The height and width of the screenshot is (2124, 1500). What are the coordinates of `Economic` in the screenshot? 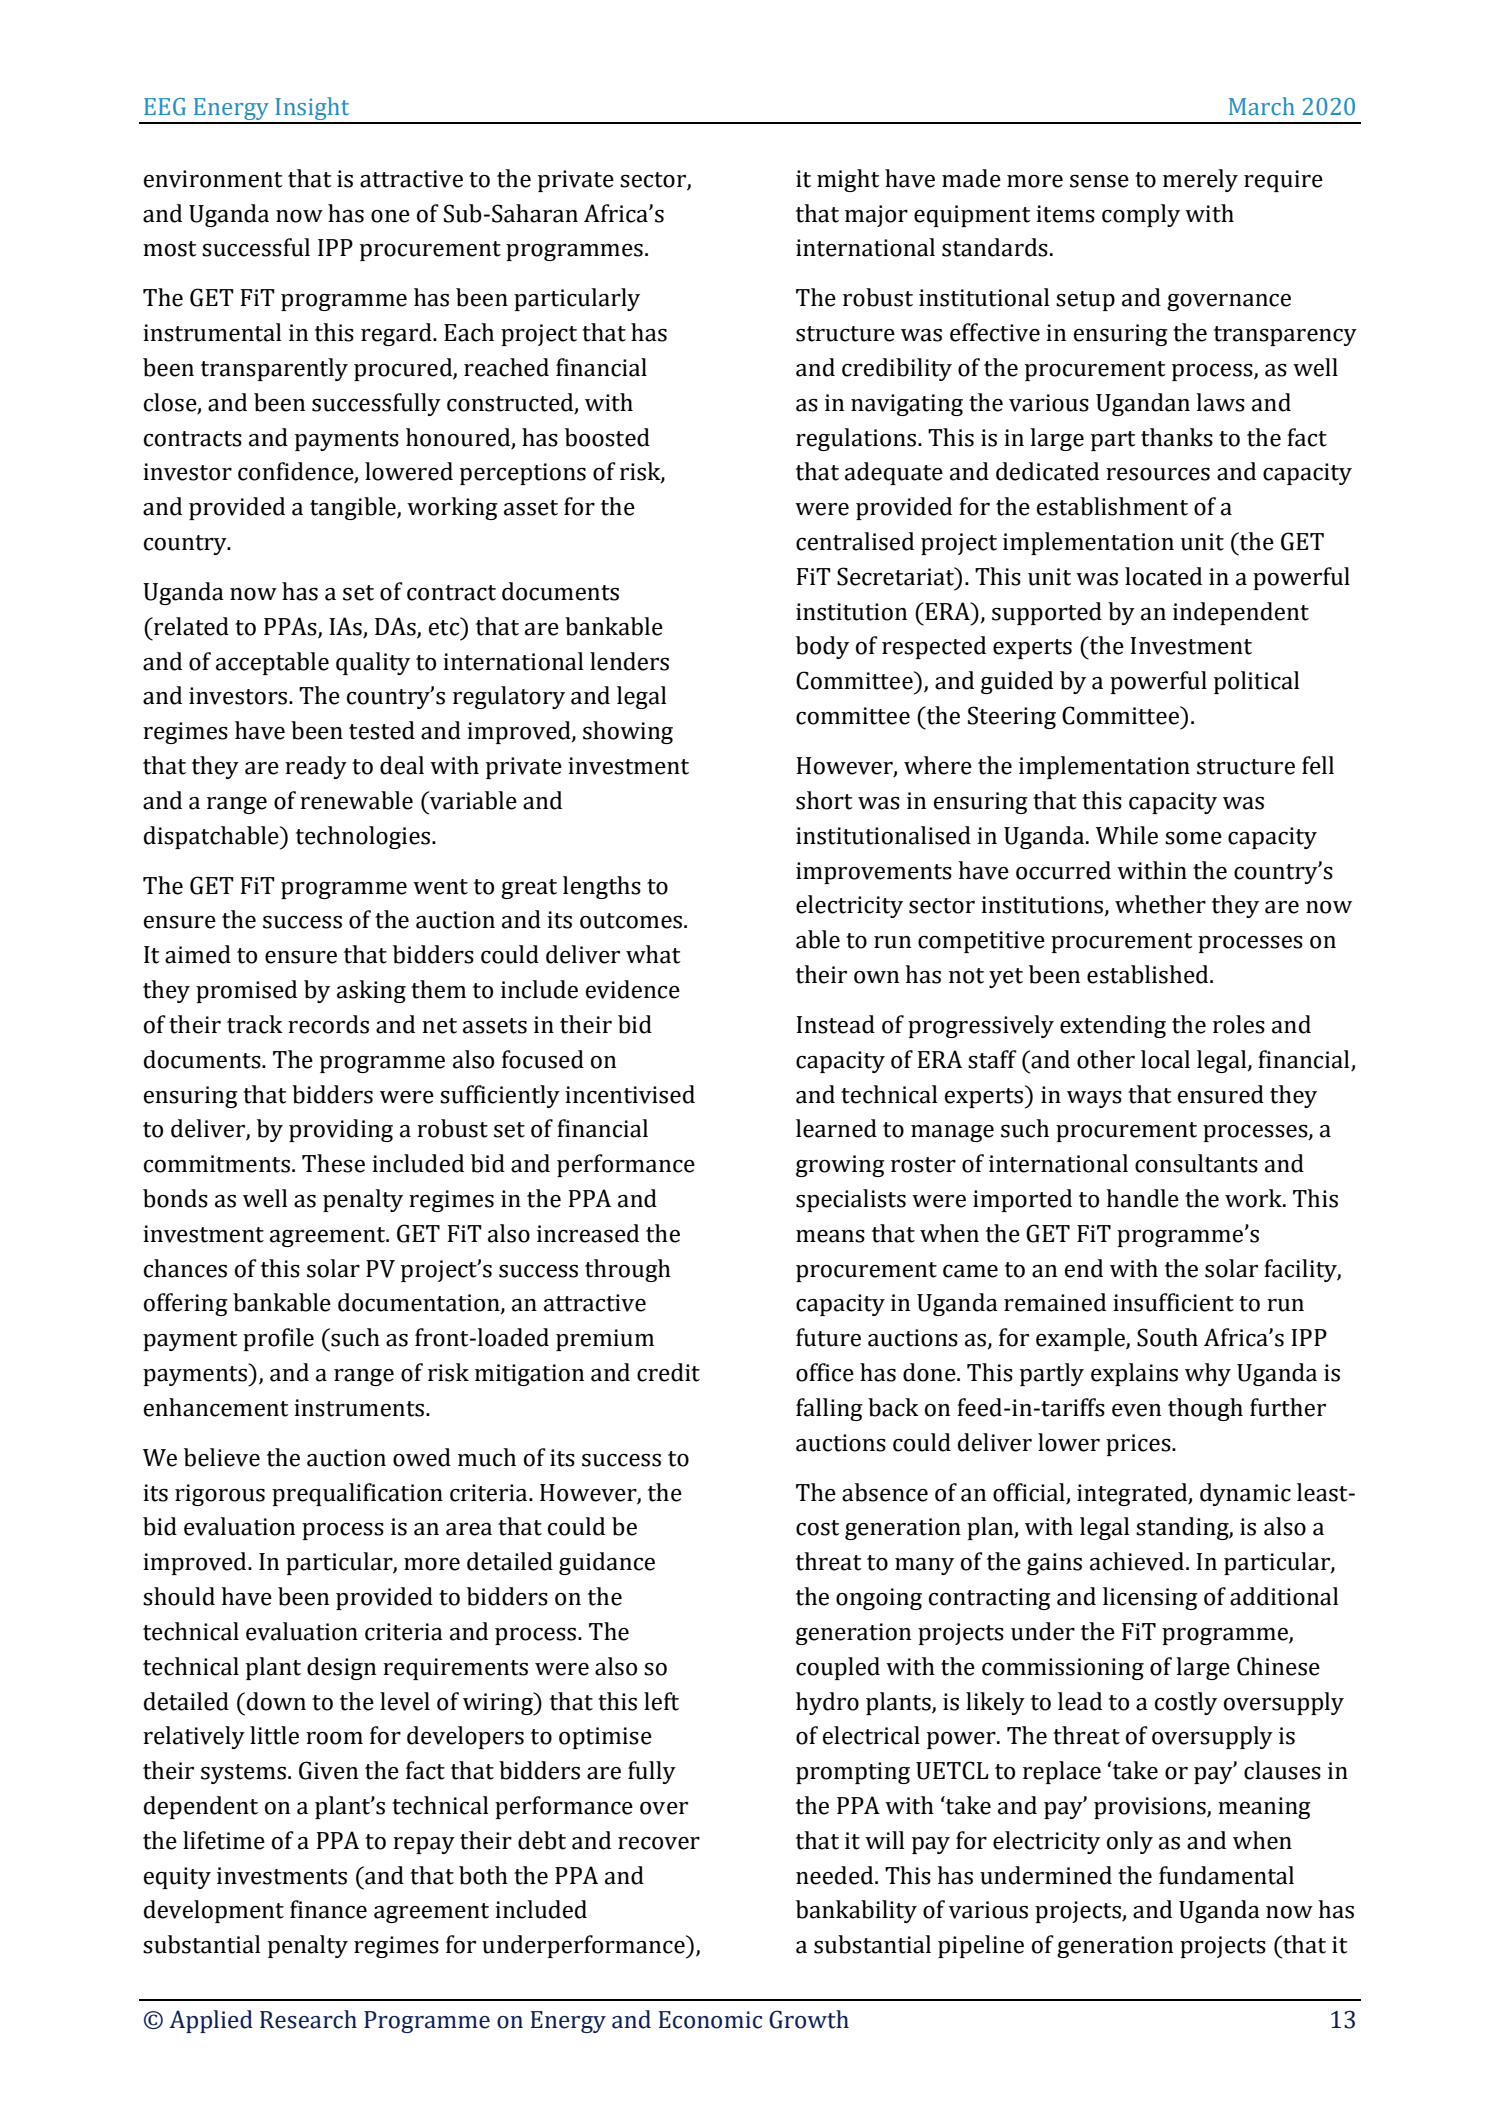 It's located at (710, 2020).
